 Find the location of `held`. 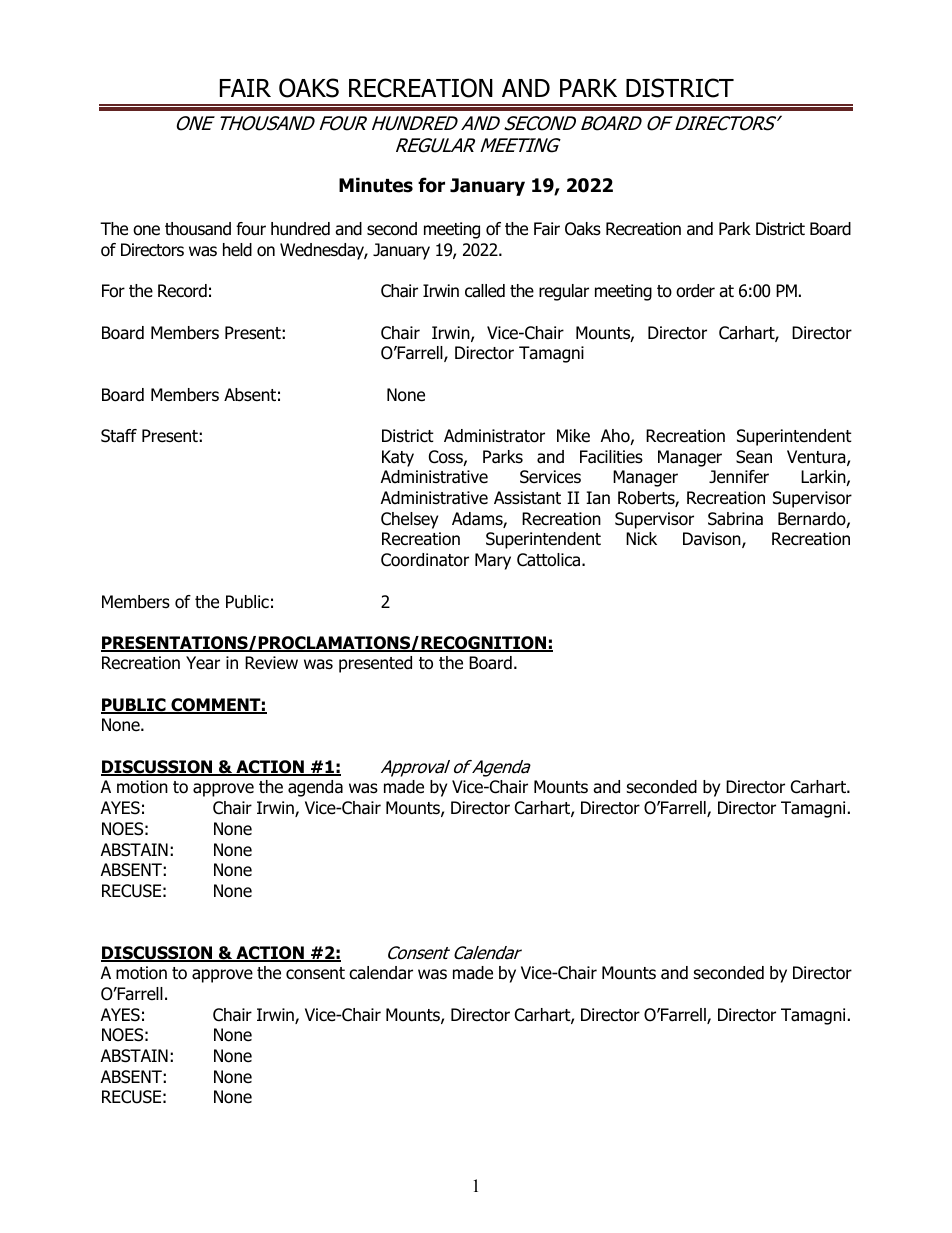

held is located at coordinates (237, 250).
